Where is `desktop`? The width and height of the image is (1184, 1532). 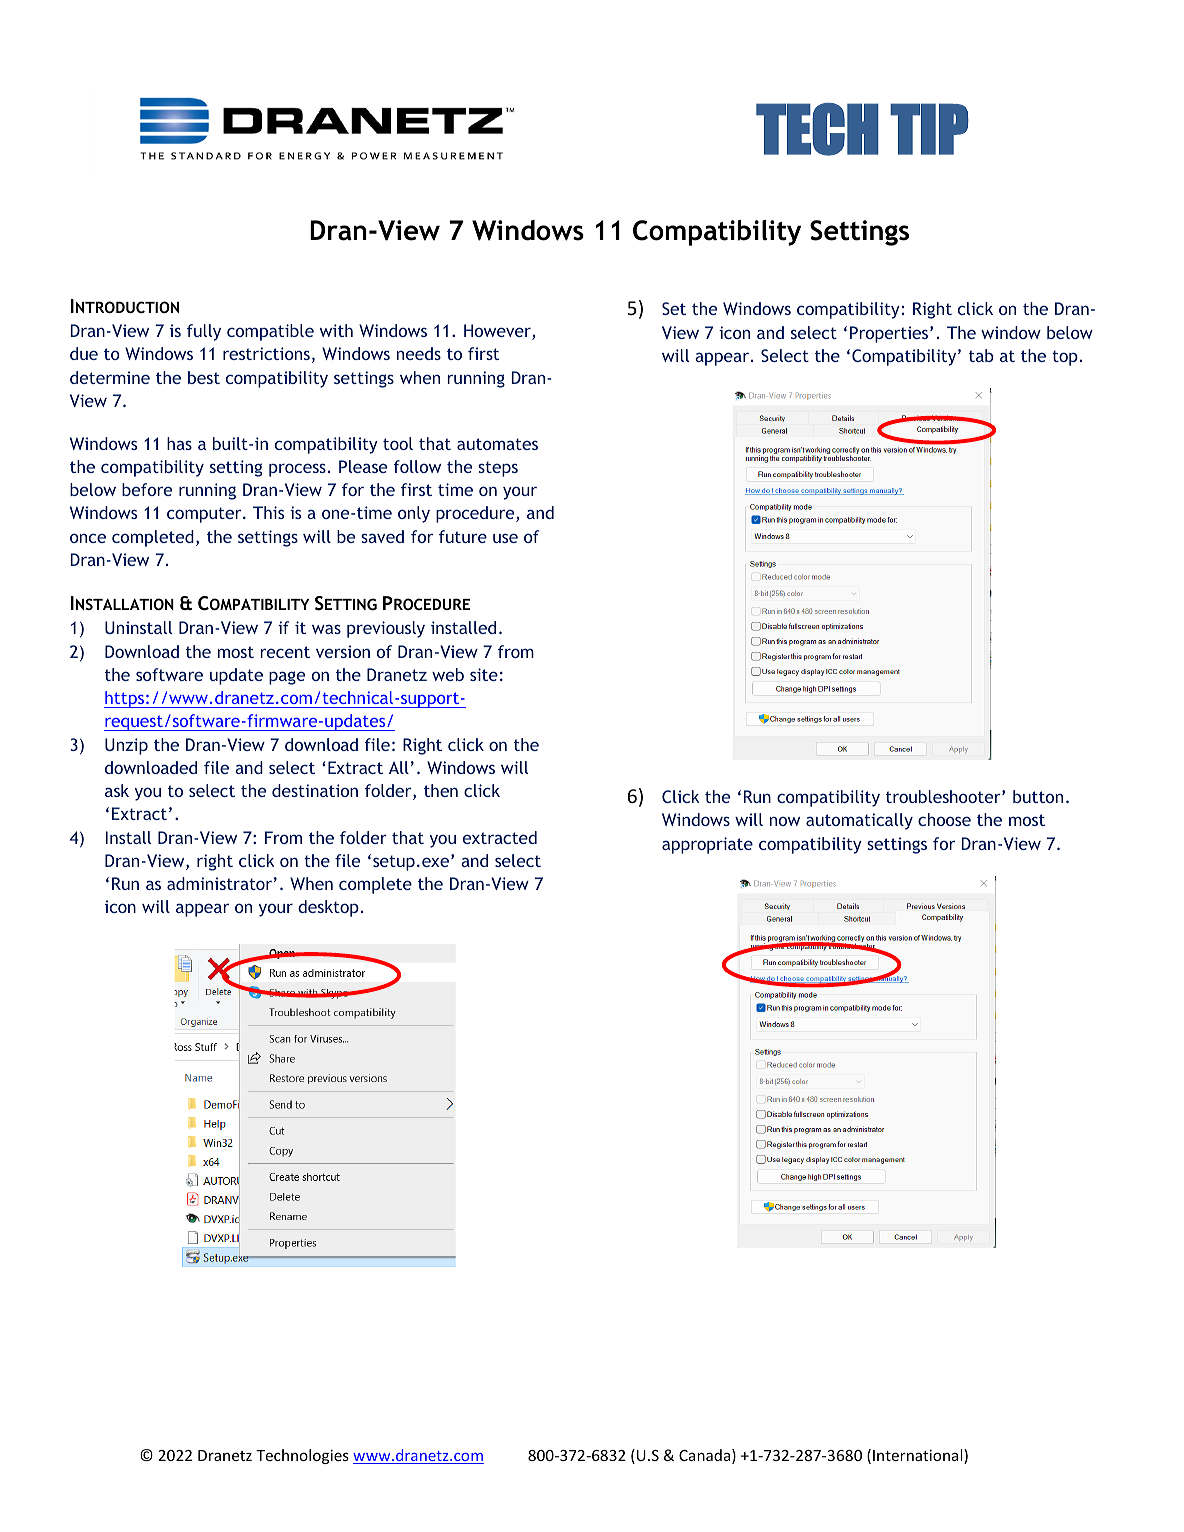 desktop is located at coordinates (328, 908).
